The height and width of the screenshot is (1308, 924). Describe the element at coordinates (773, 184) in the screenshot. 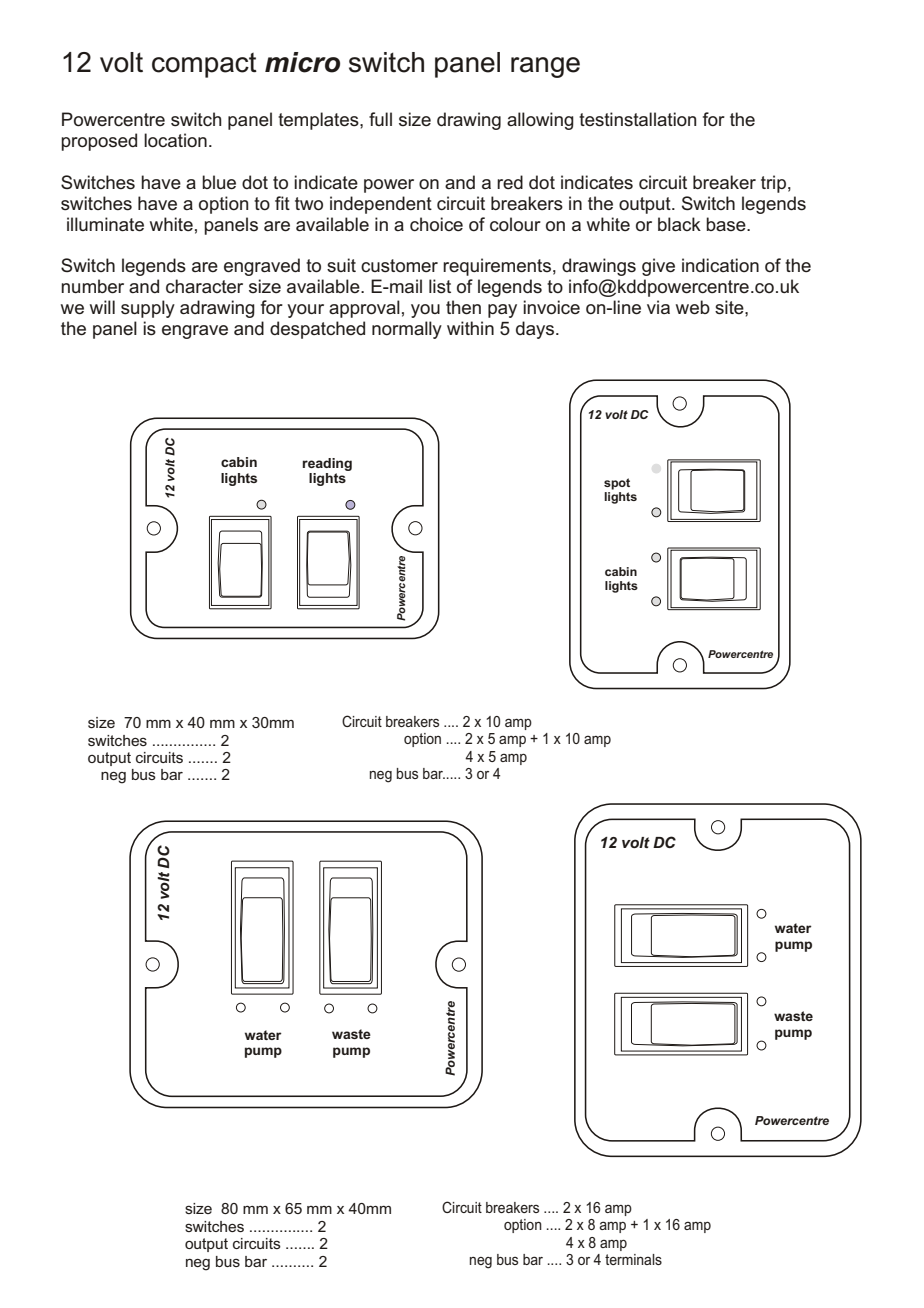

I see `trip` at that location.
